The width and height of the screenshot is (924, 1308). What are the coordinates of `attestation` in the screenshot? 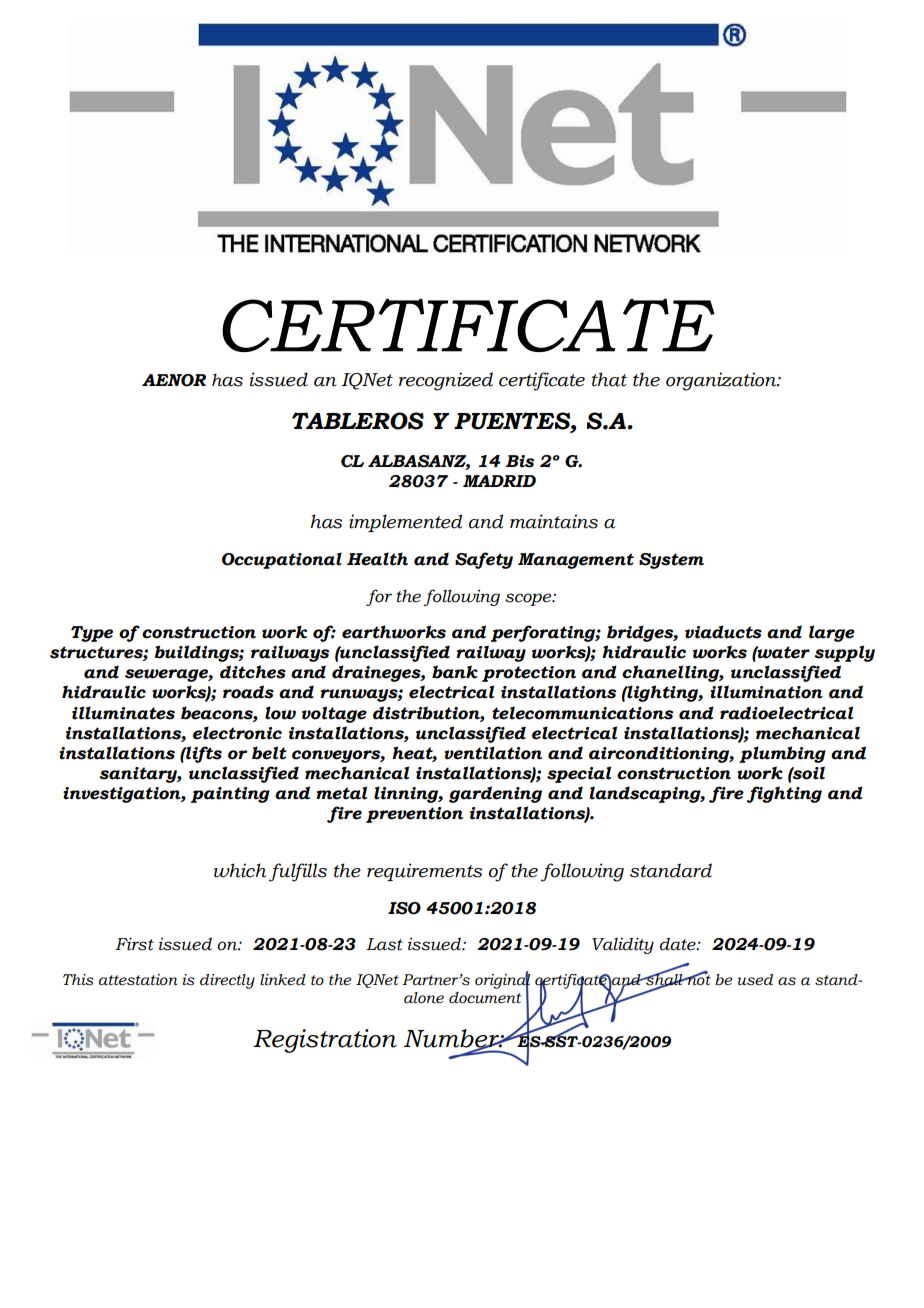 It's located at (138, 980).
